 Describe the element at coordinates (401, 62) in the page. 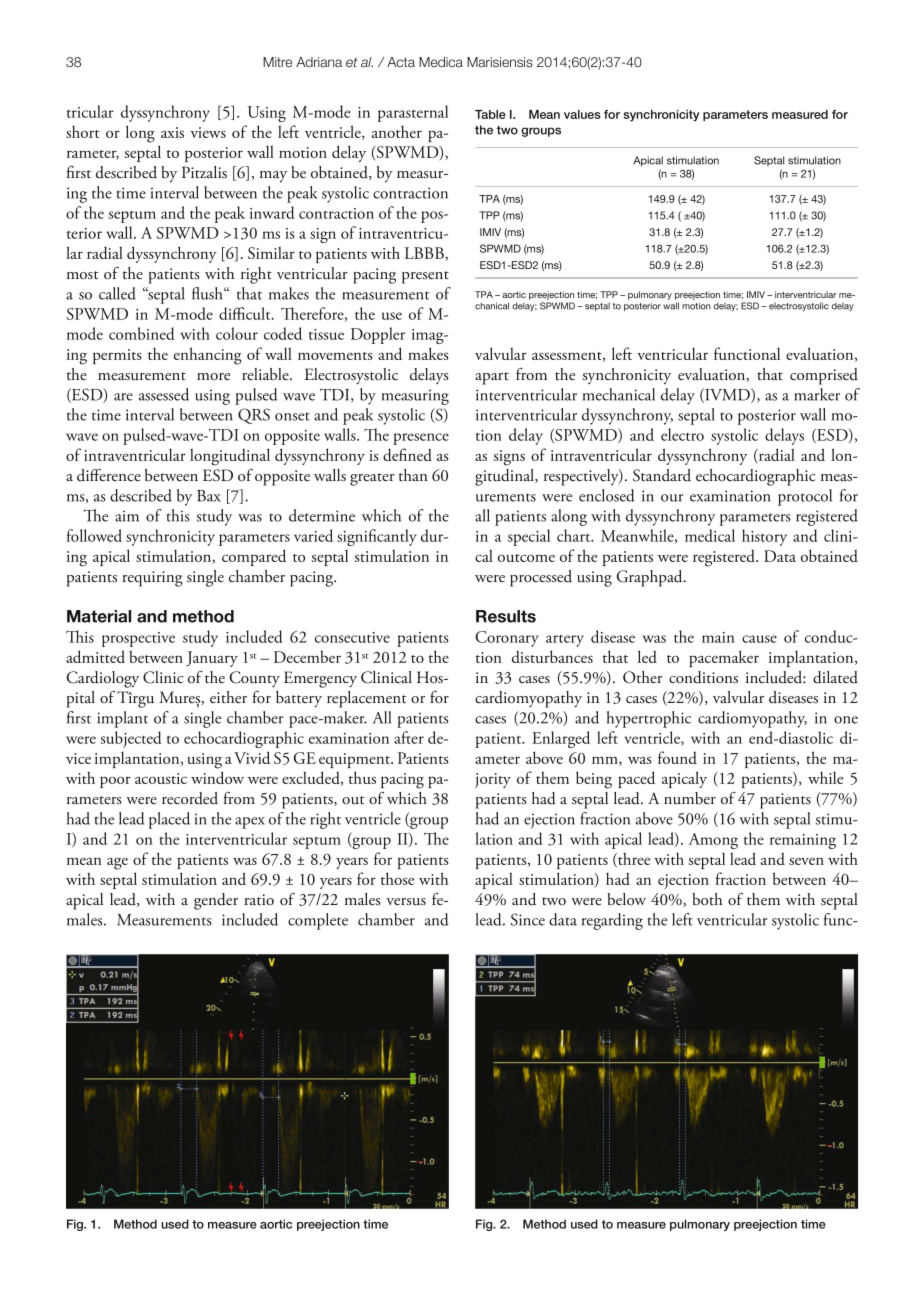

I see `Acta` at that location.
